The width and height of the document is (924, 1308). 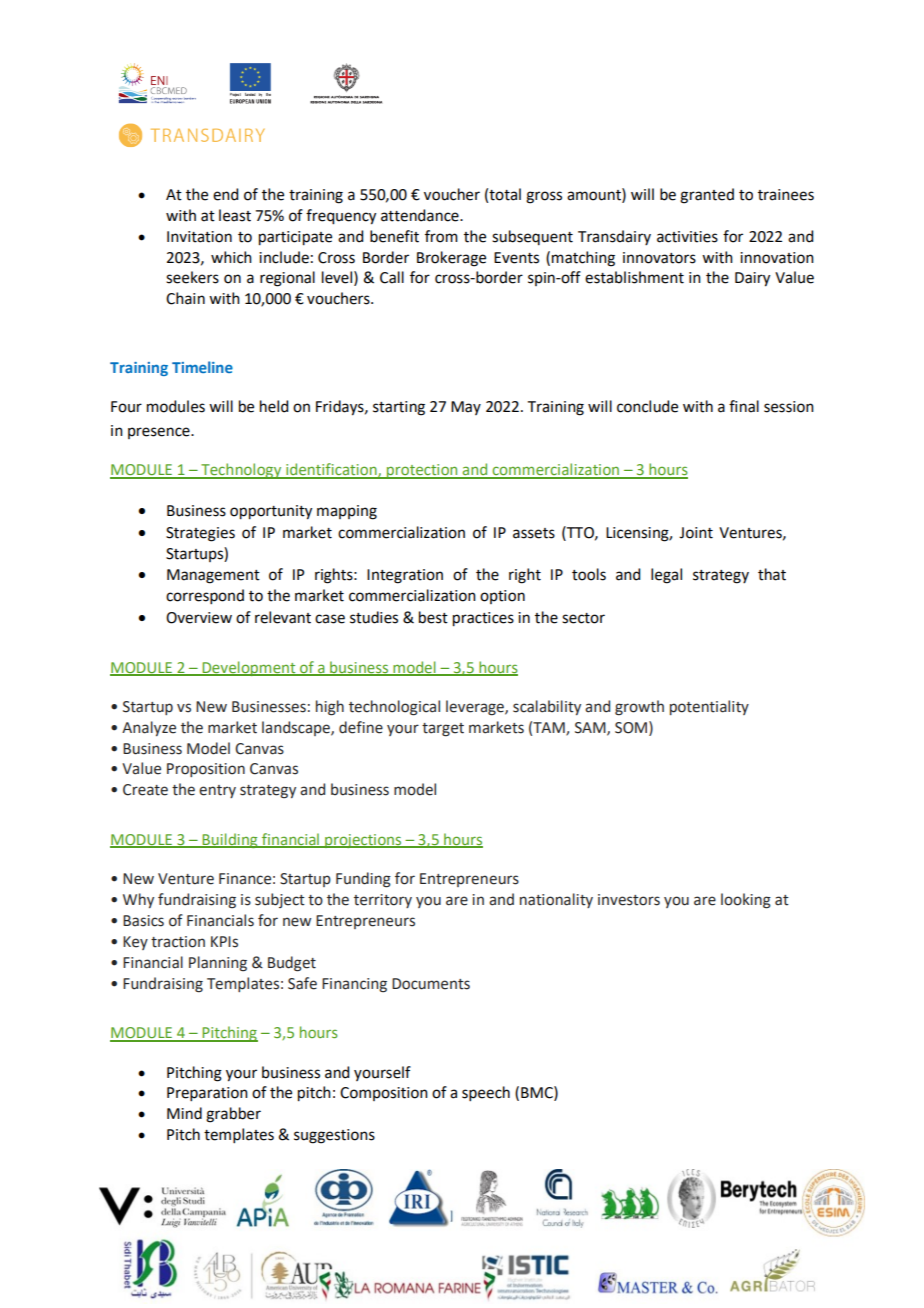 I want to click on from, so click(x=441, y=236).
